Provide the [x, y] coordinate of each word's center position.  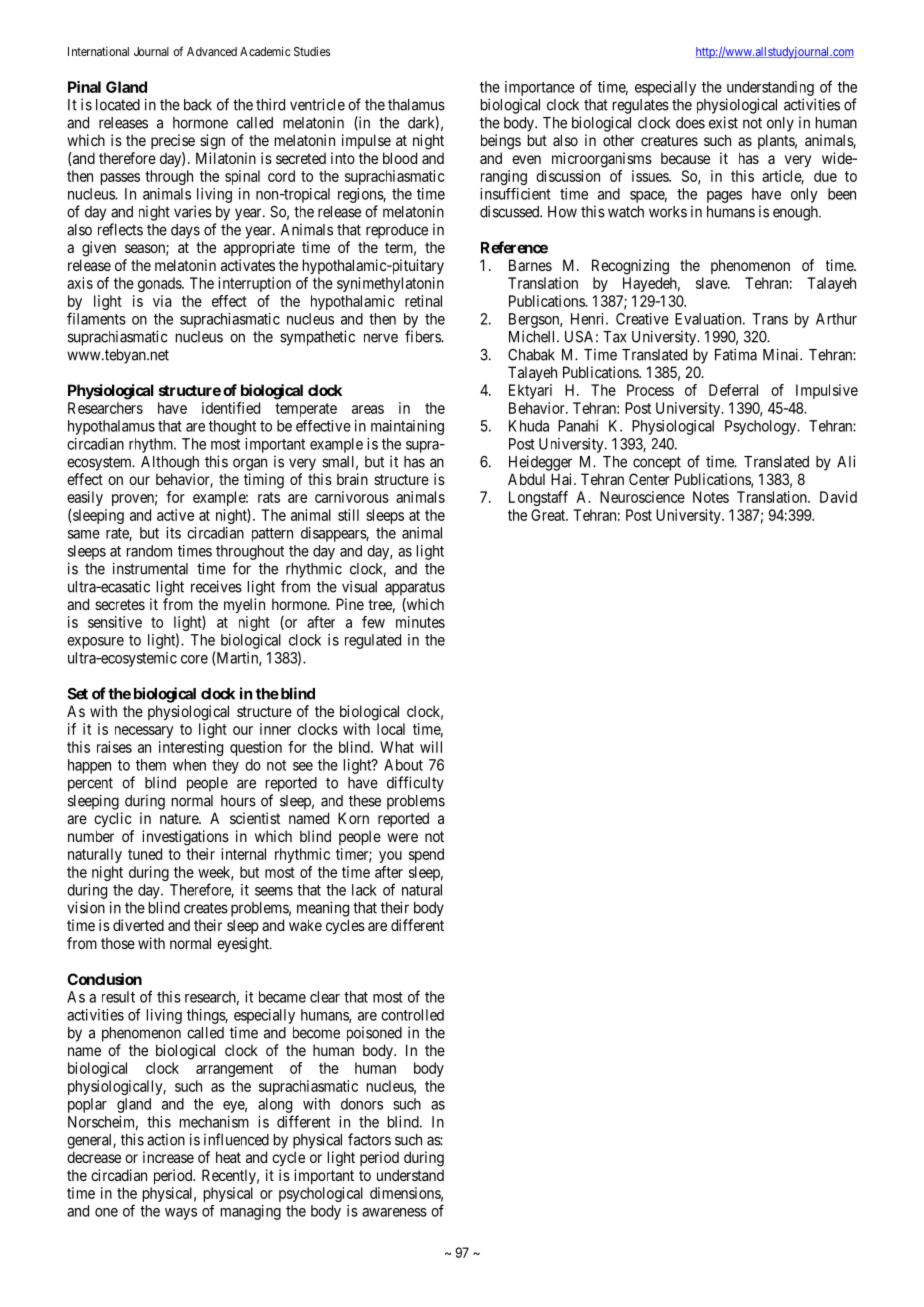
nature [180, 818]
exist [723, 122]
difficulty [415, 784]
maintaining [407, 427]
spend [426, 855]
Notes [711, 497]
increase [168, 1157]
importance [540, 88]
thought [232, 427]
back [198, 105]
